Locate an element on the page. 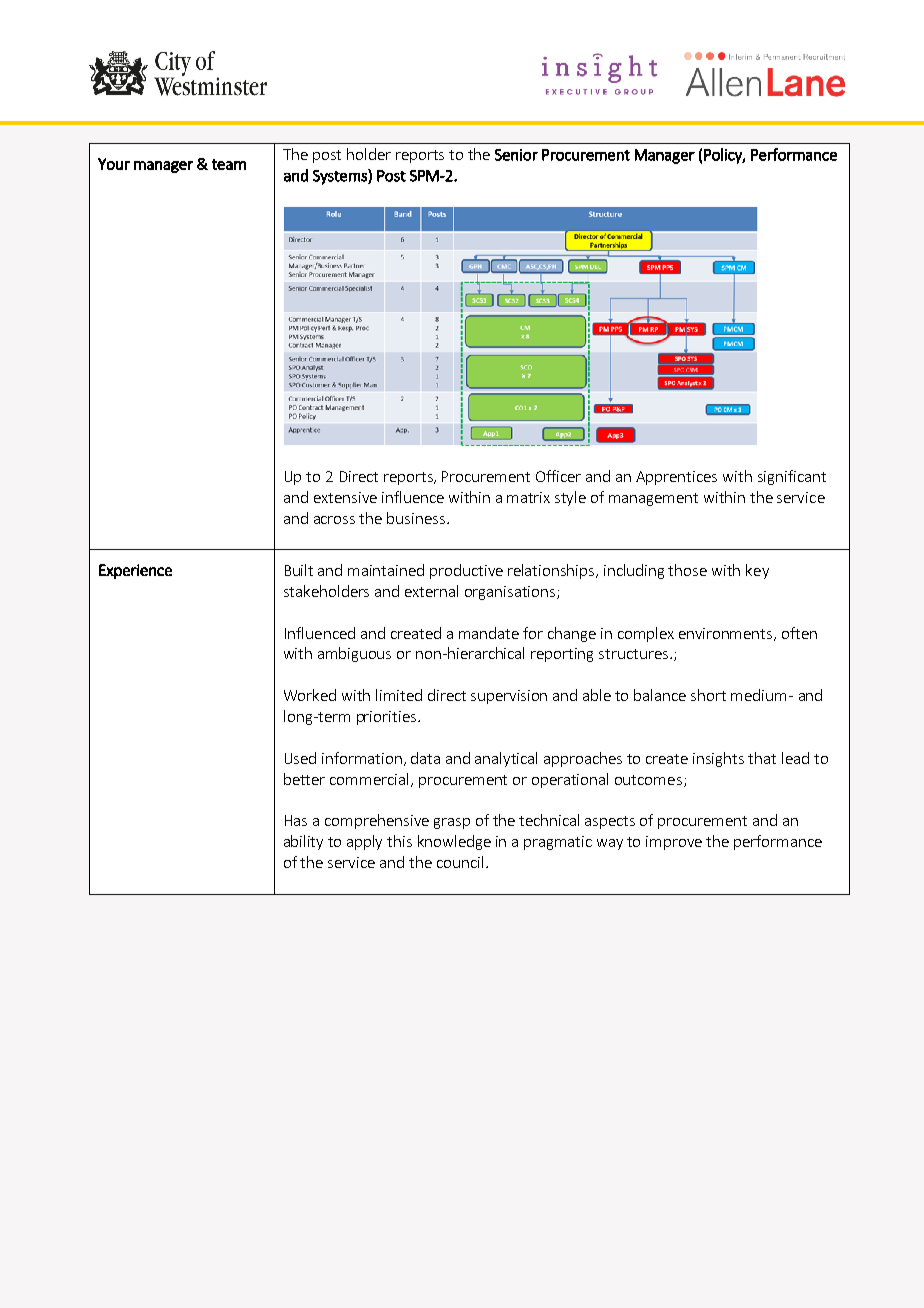 The height and width of the image is (1308, 924). Experience is located at coordinates (135, 571).
